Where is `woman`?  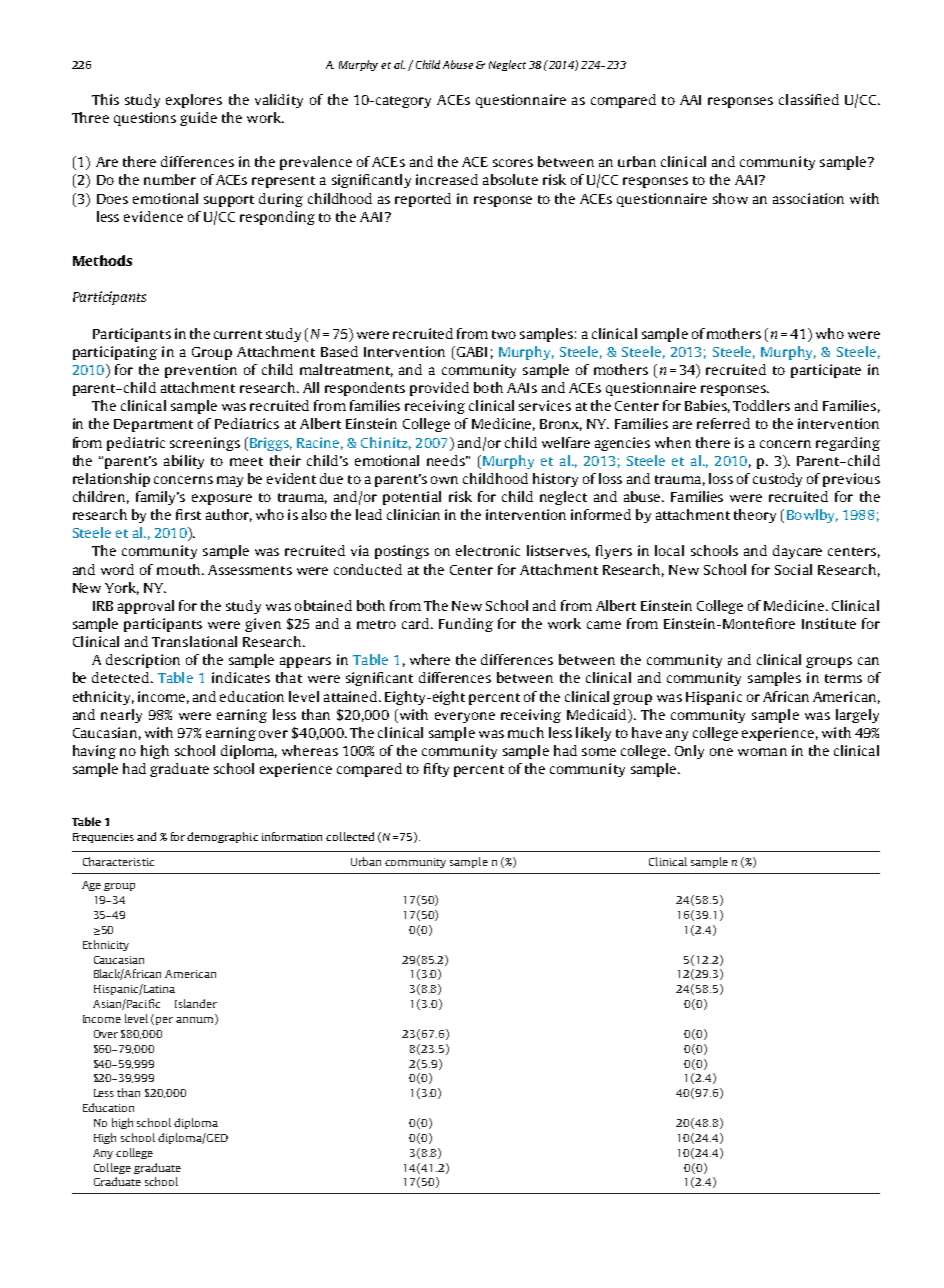
woman is located at coordinates (762, 752).
